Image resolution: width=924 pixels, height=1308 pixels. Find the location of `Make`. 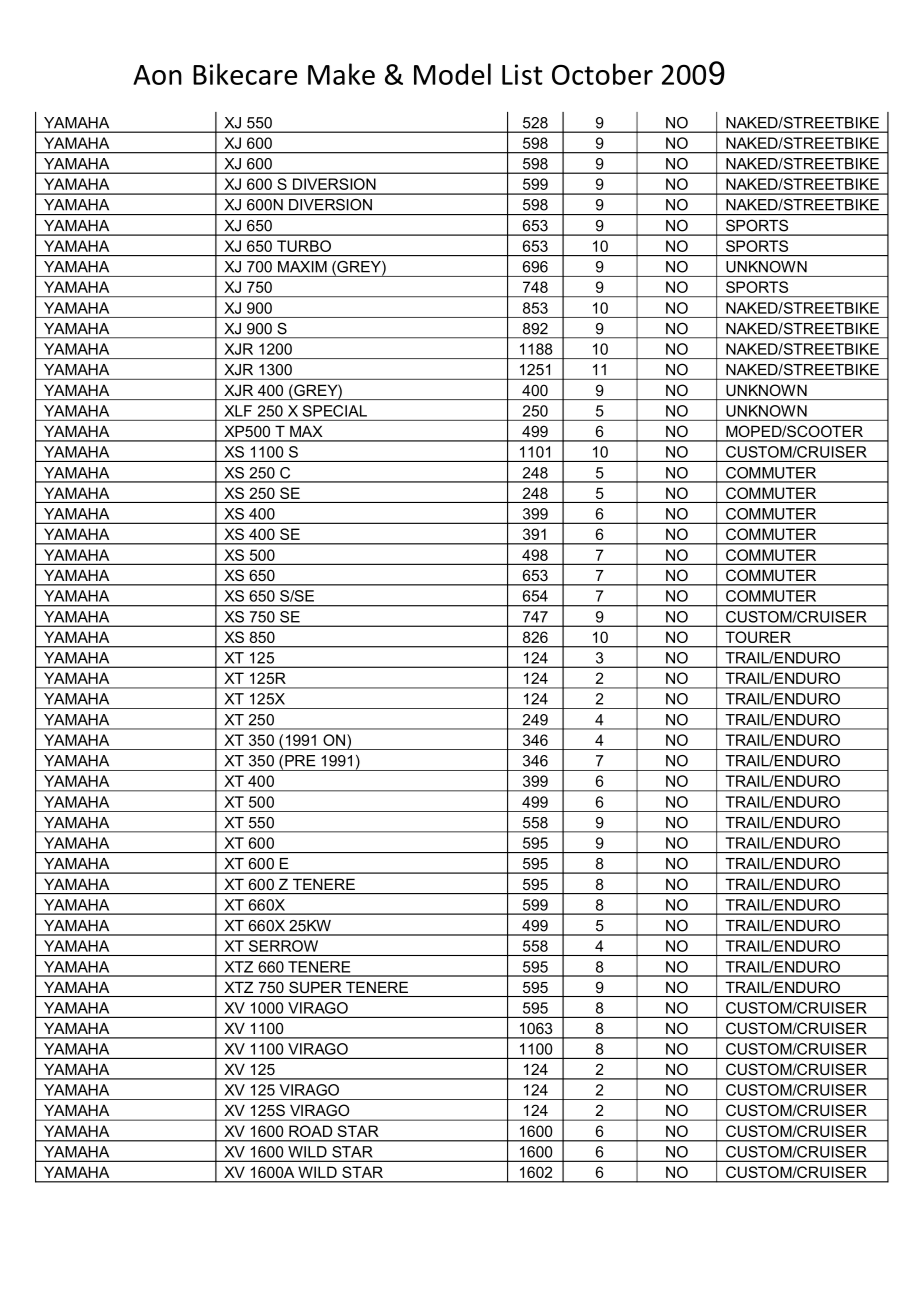

Make is located at coordinates (341, 74).
